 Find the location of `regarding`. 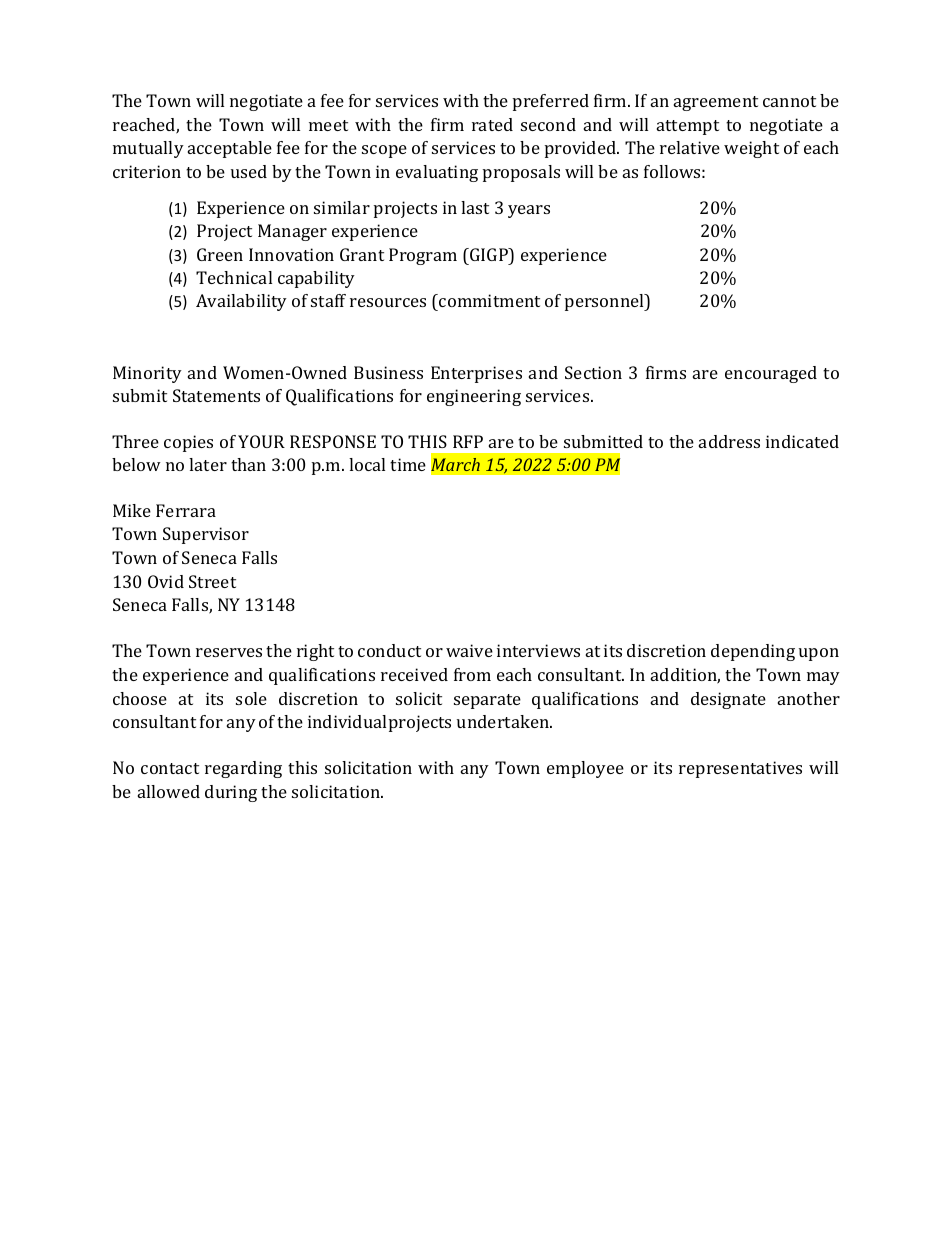

regarding is located at coordinates (243, 769).
